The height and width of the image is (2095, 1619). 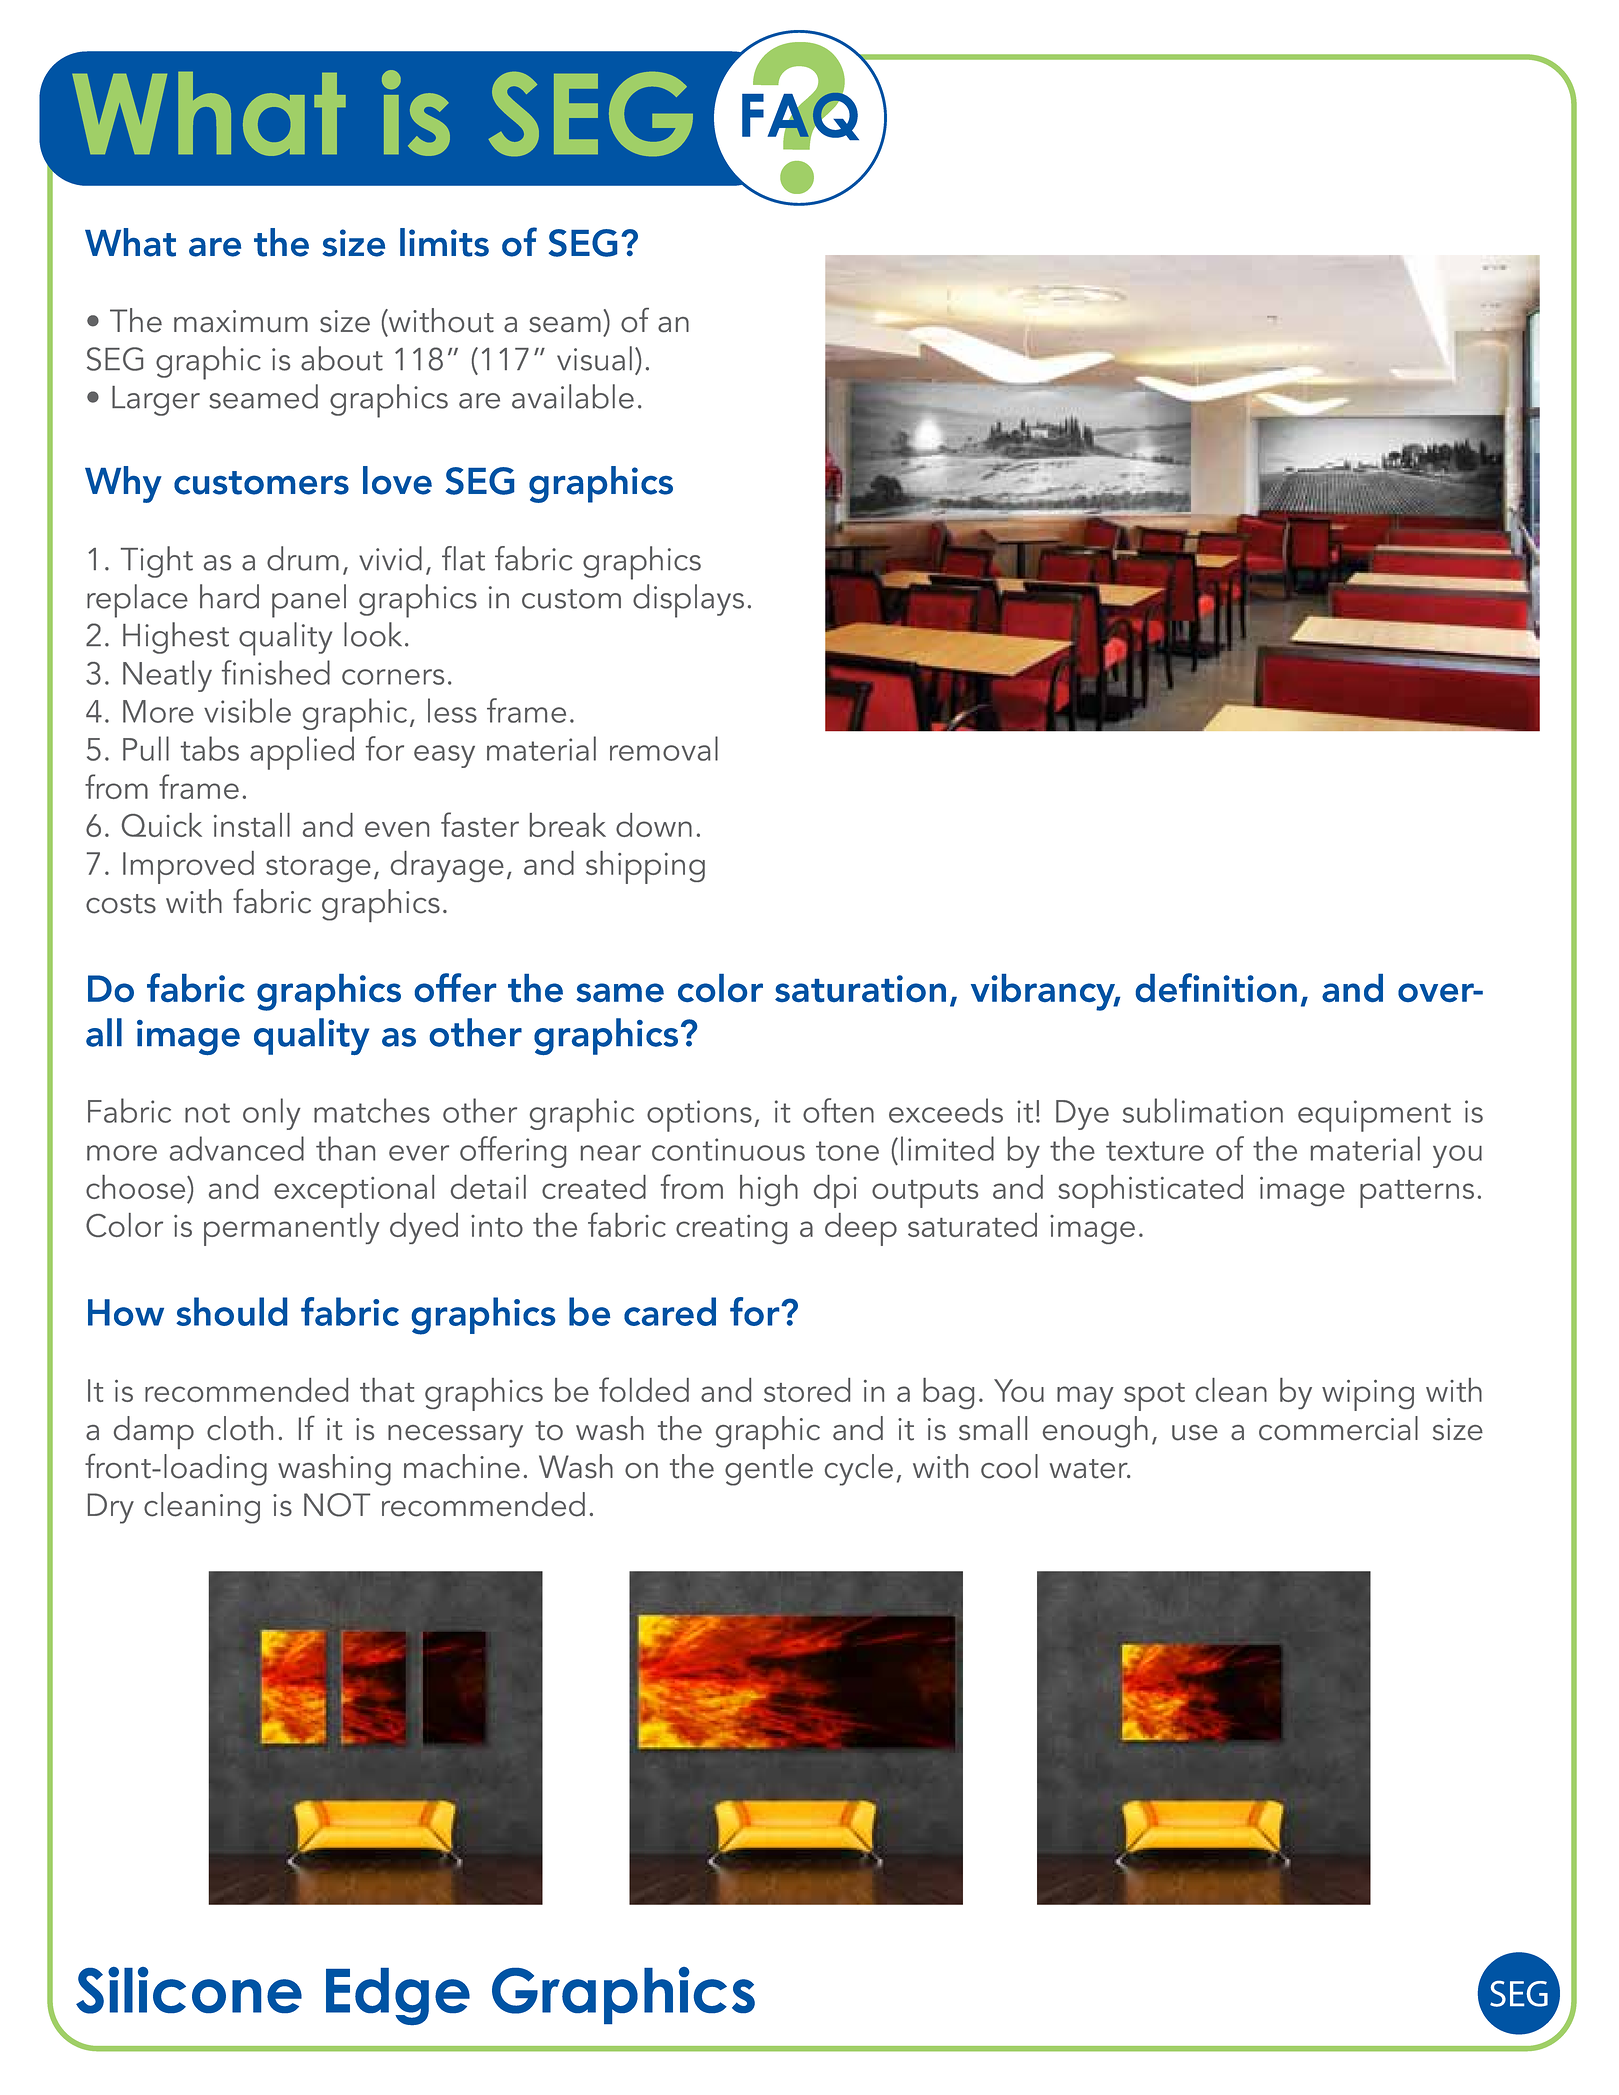 I want to click on cloth, so click(x=240, y=1428).
